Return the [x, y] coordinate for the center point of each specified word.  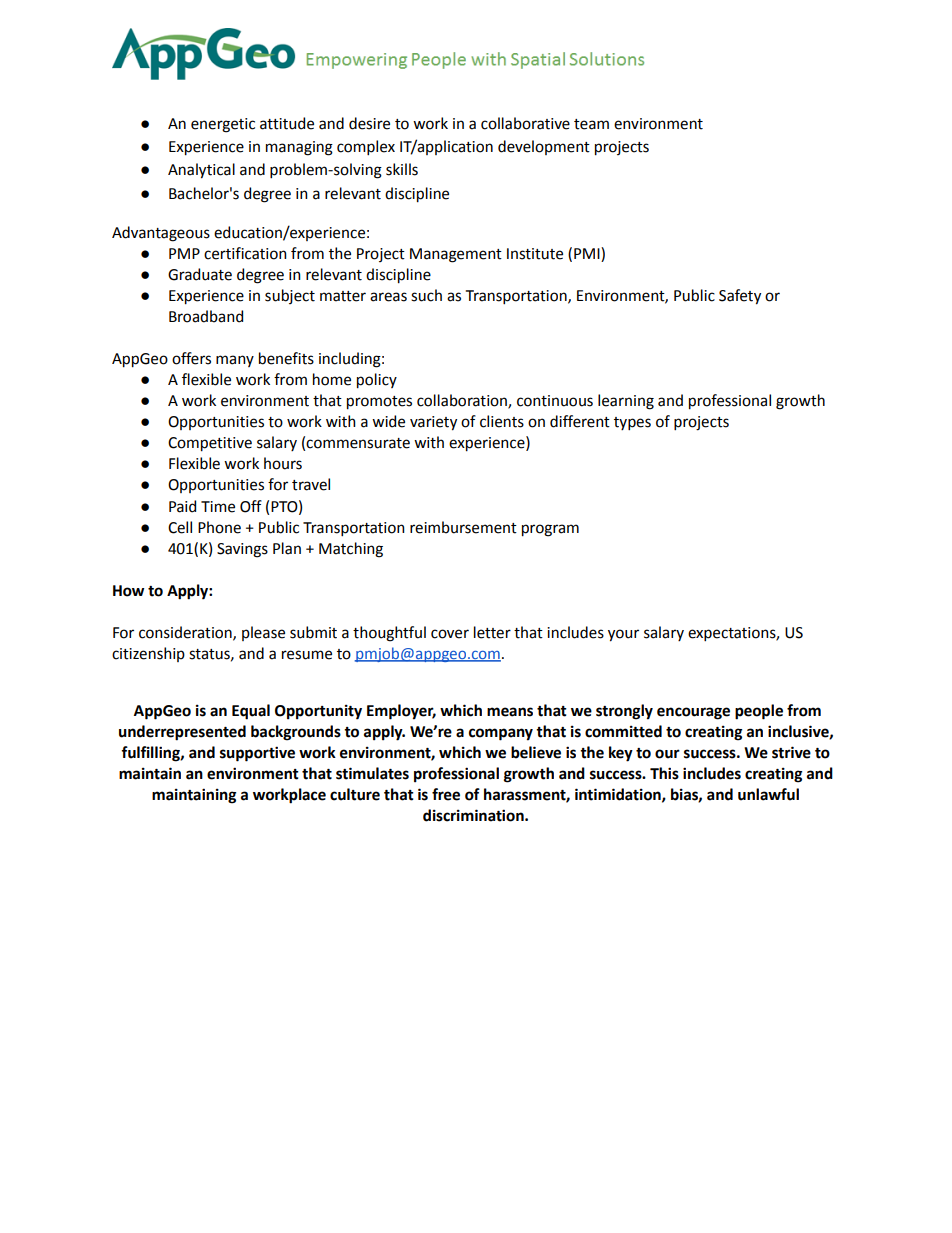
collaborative [525, 123]
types [632, 423]
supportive [257, 754]
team [591, 124]
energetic [223, 125]
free [446, 794]
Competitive [210, 444]
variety [433, 423]
